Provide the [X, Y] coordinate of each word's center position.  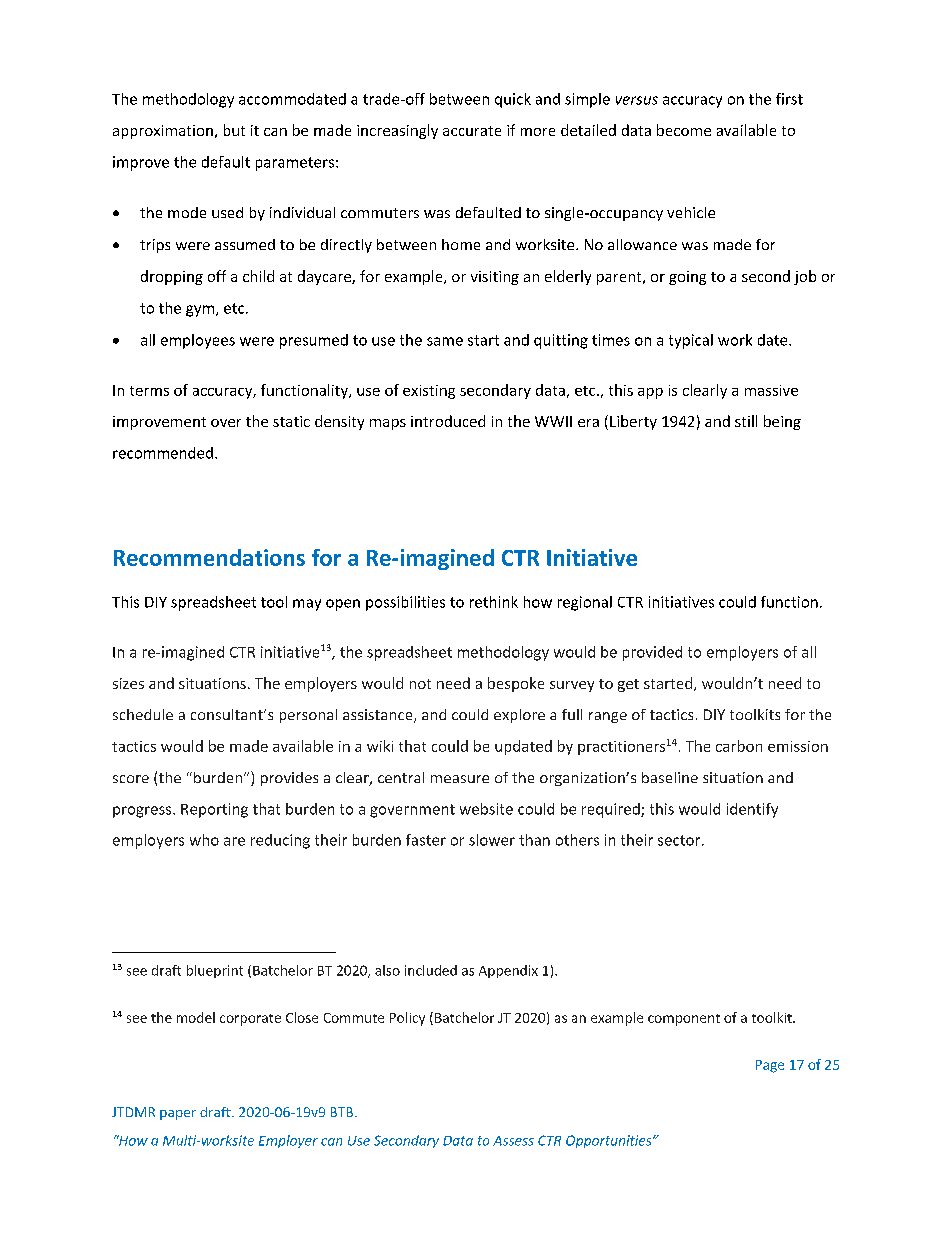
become [684, 130]
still [746, 421]
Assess [513, 1141]
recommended [163, 453]
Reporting [214, 810]
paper [178, 1115]
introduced [448, 421]
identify [752, 810]
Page [770, 1066]
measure [460, 779]
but [234, 130]
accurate [472, 131]
